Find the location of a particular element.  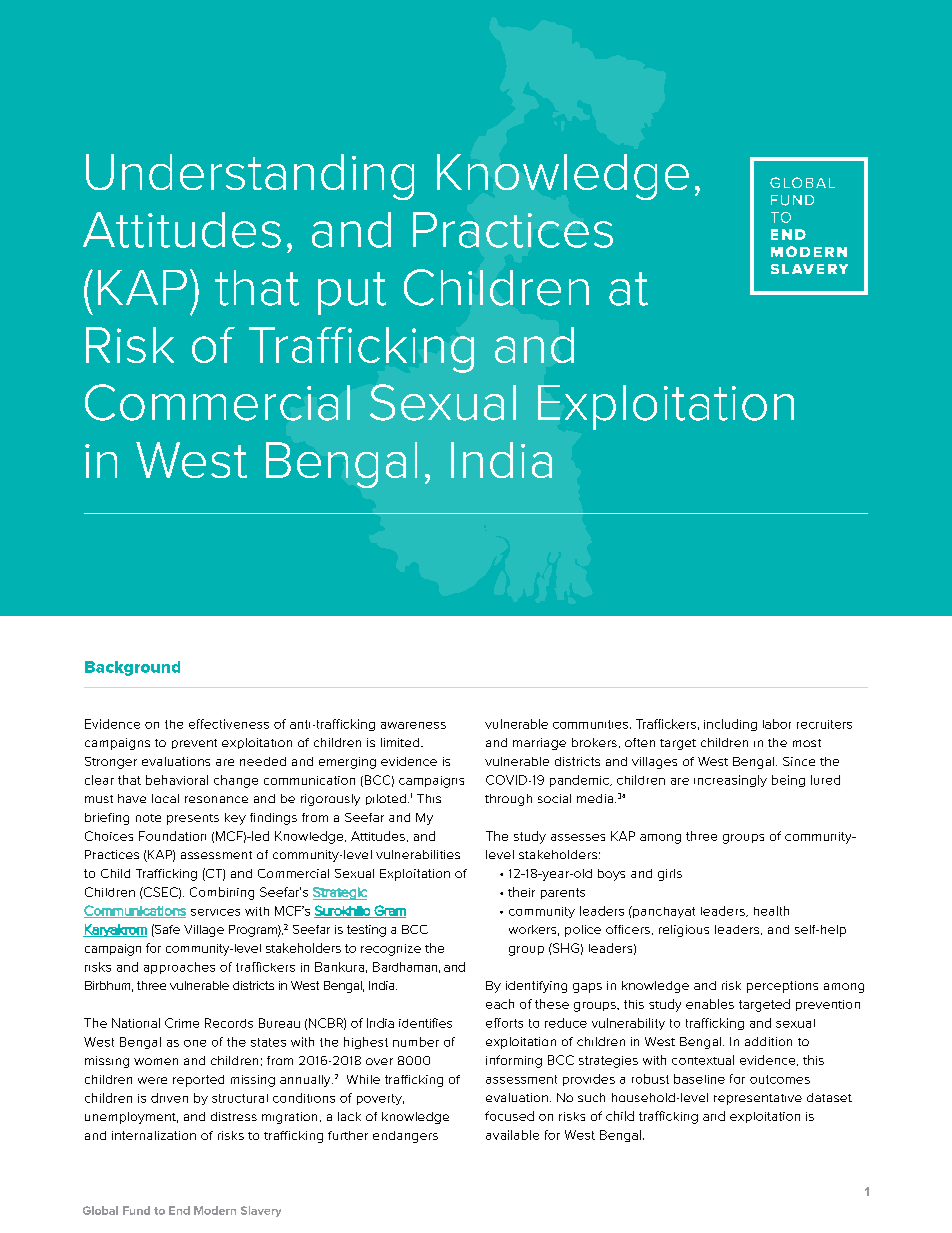

representative is located at coordinates (758, 1099).
